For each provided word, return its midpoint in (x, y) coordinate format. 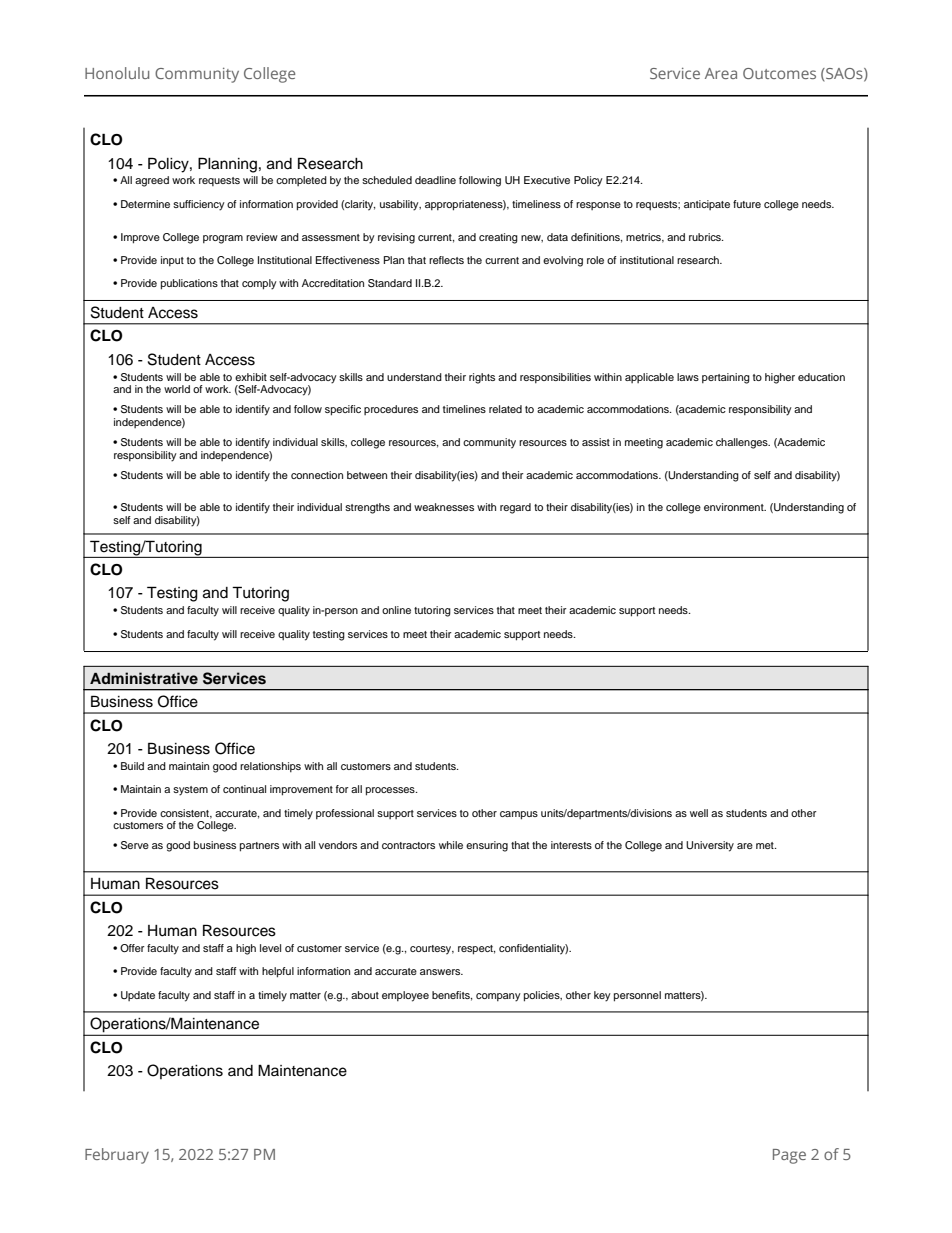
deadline (435, 180)
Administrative (144, 678)
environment (735, 507)
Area (721, 73)
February (117, 1156)
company (498, 997)
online (396, 610)
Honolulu (117, 73)
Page (789, 1156)
